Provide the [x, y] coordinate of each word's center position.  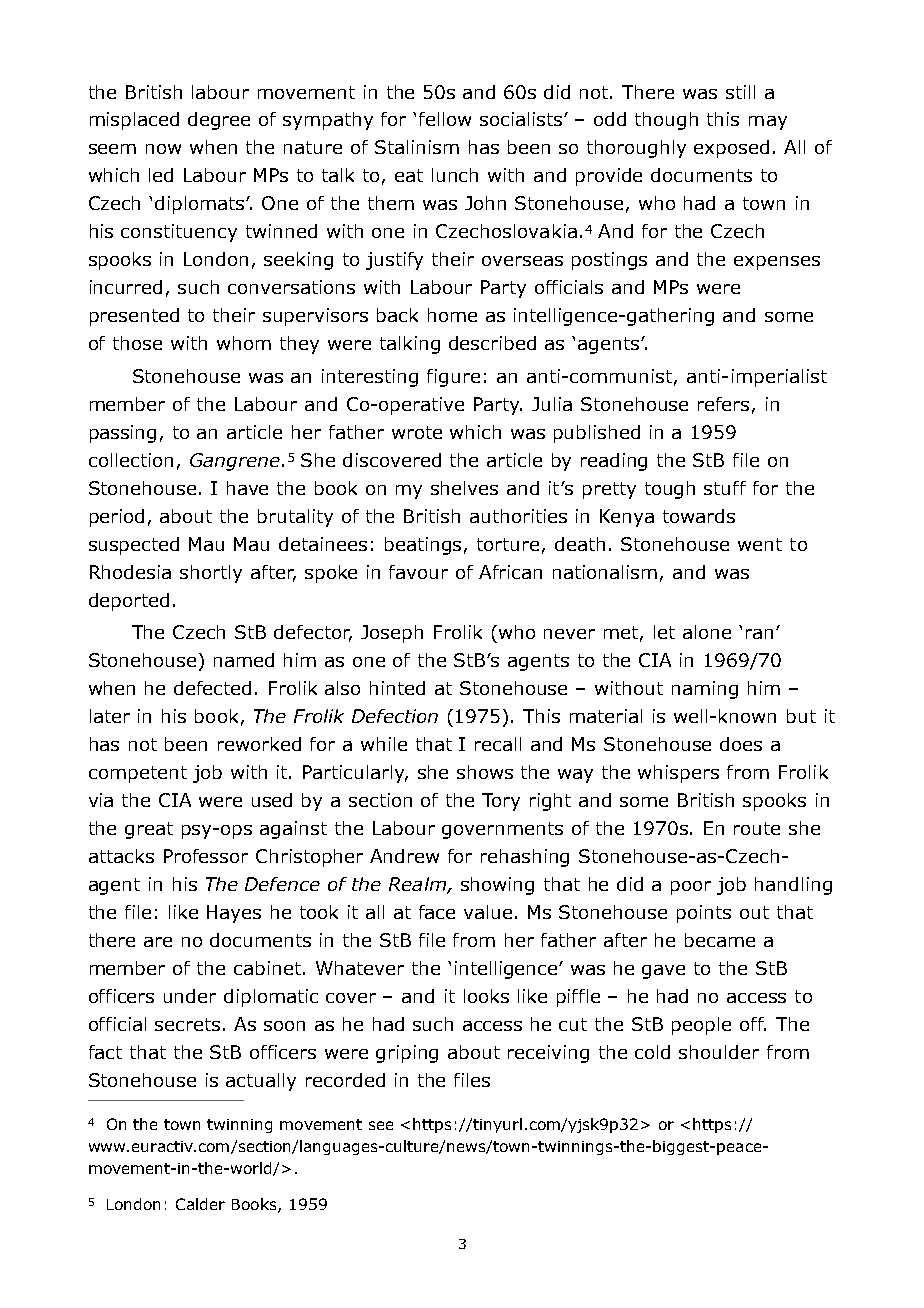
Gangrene [235, 462]
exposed [731, 149]
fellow [445, 119]
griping [407, 1054]
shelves [464, 488]
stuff [725, 488]
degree [219, 121]
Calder [200, 1204]
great [149, 830]
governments [502, 830]
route [757, 828]
